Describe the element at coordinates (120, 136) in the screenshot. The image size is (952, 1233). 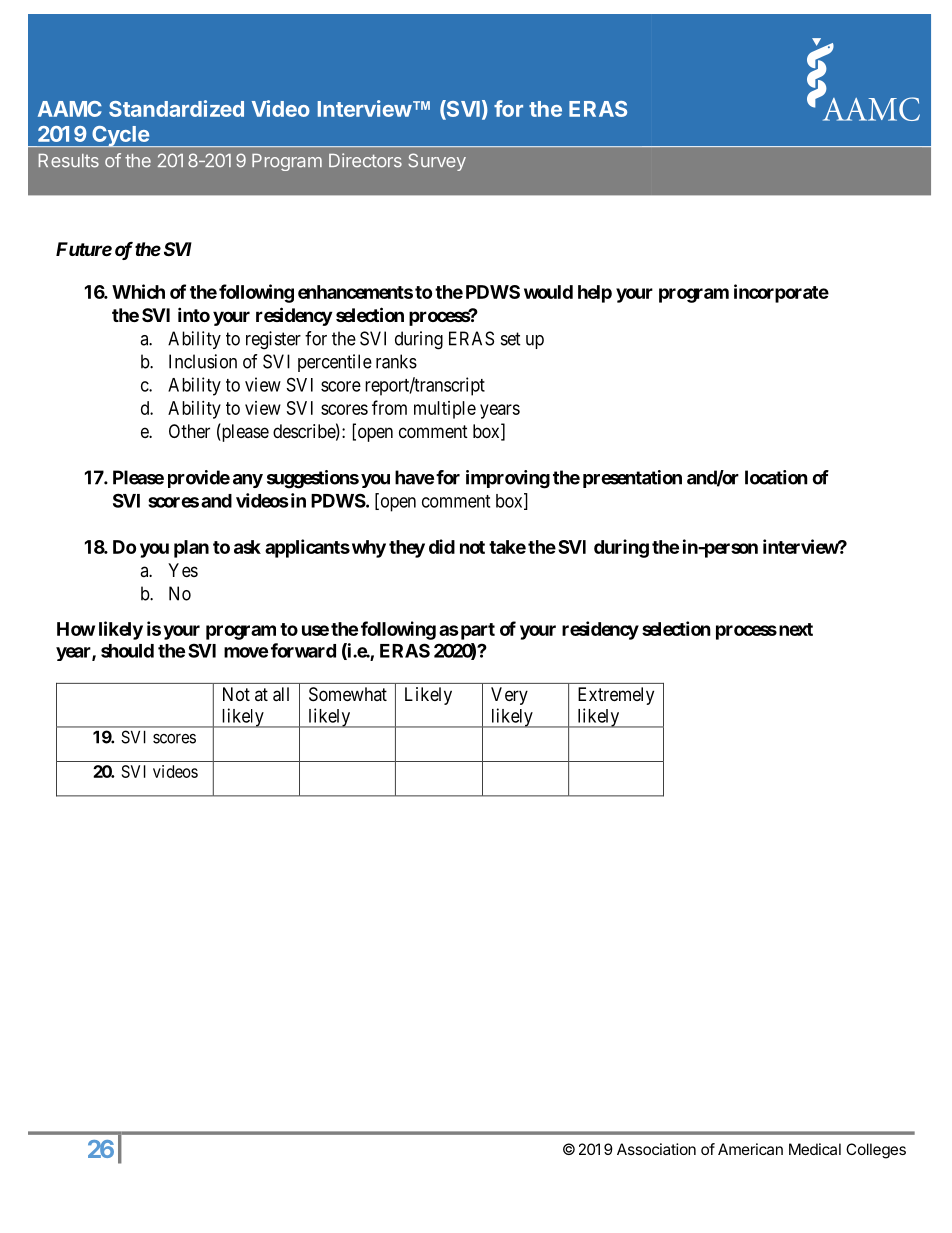
I see `Cycle` at that location.
